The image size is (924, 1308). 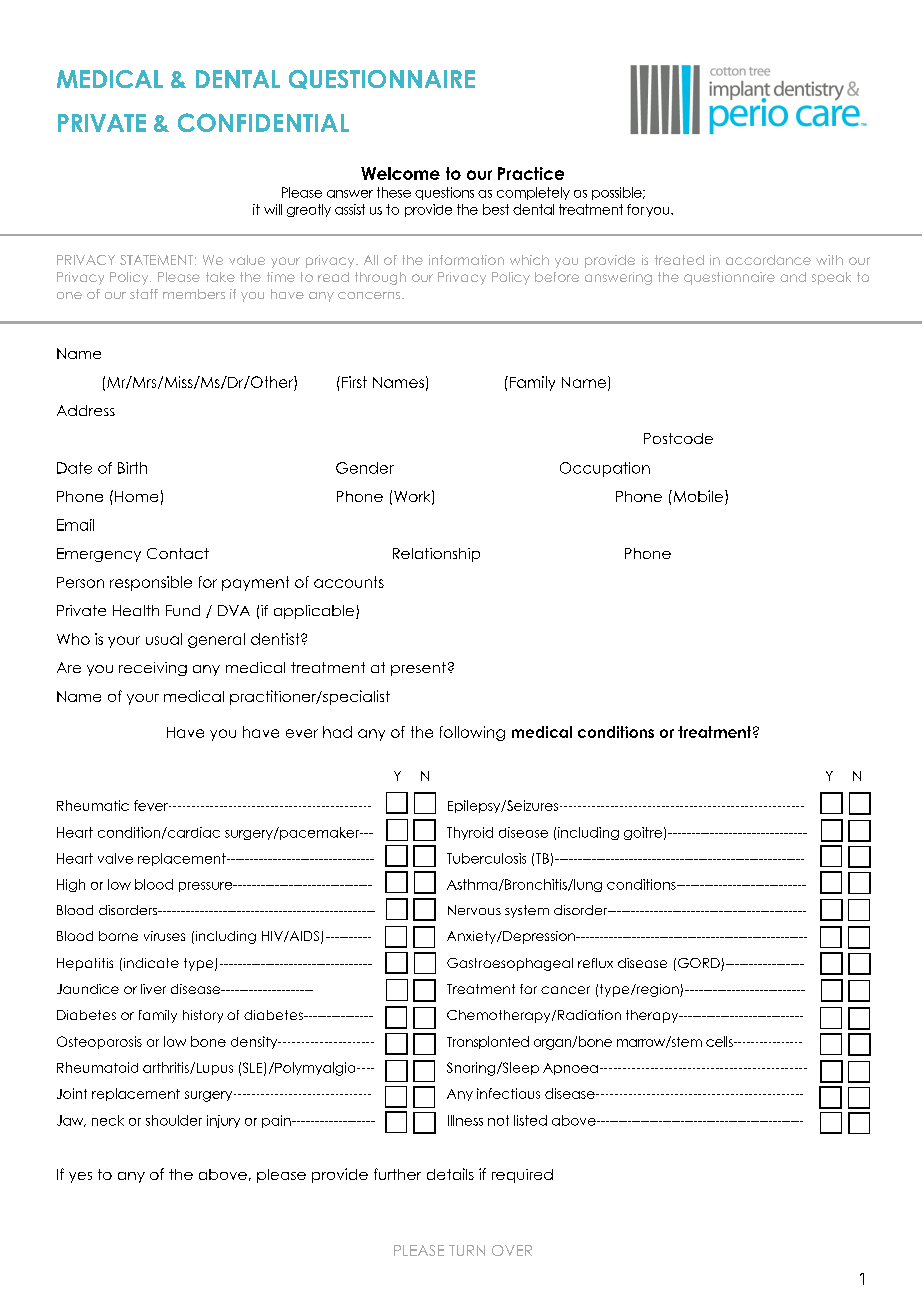 I want to click on Address, so click(x=86, y=410).
